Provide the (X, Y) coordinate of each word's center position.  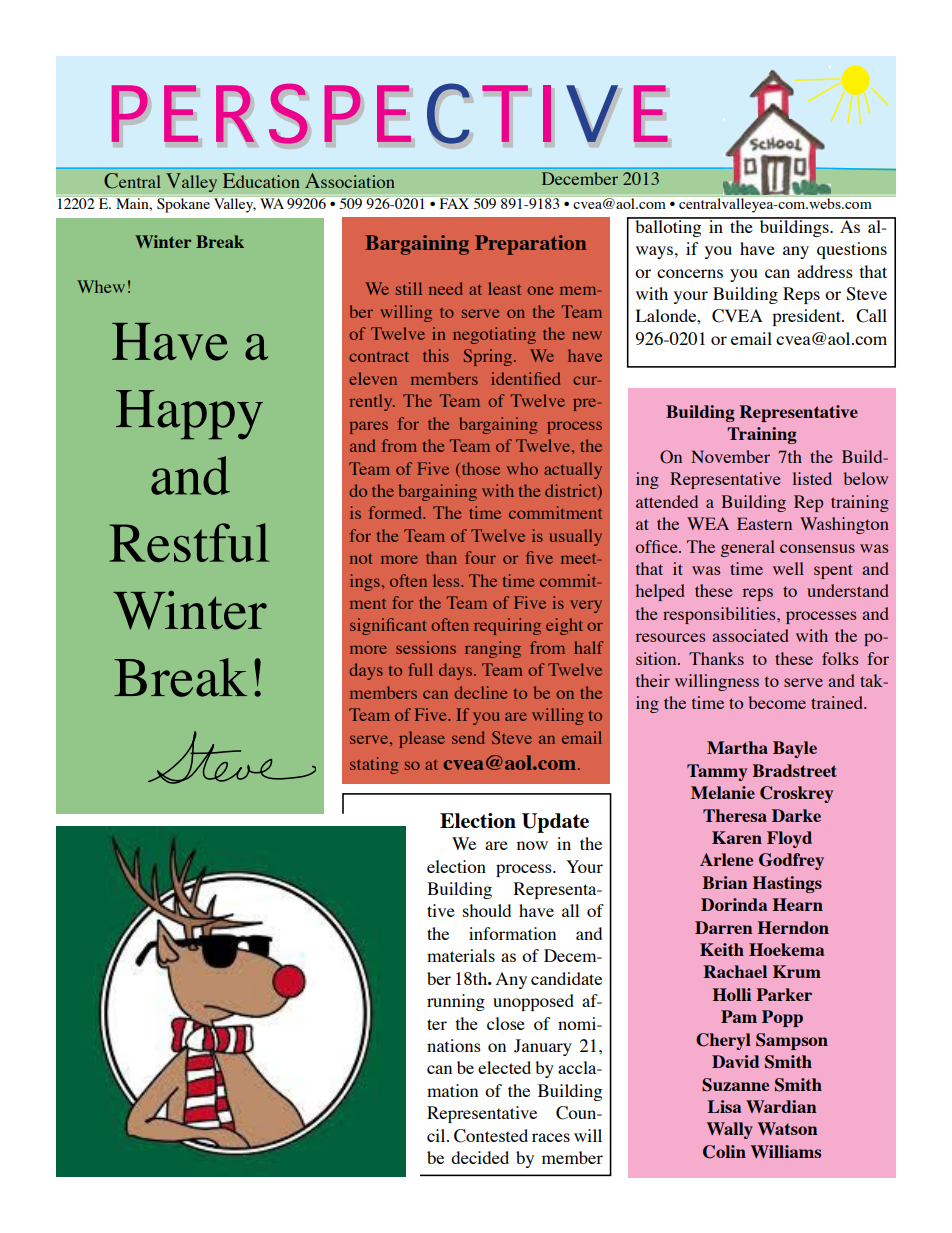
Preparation (530, 245)
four (480, 557)
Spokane (183, 205)
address (825, 271)
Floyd (789, 839)
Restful (190, 542)
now (532, 845)
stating (374, 765)
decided (480, 1157)
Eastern (764, 523)
